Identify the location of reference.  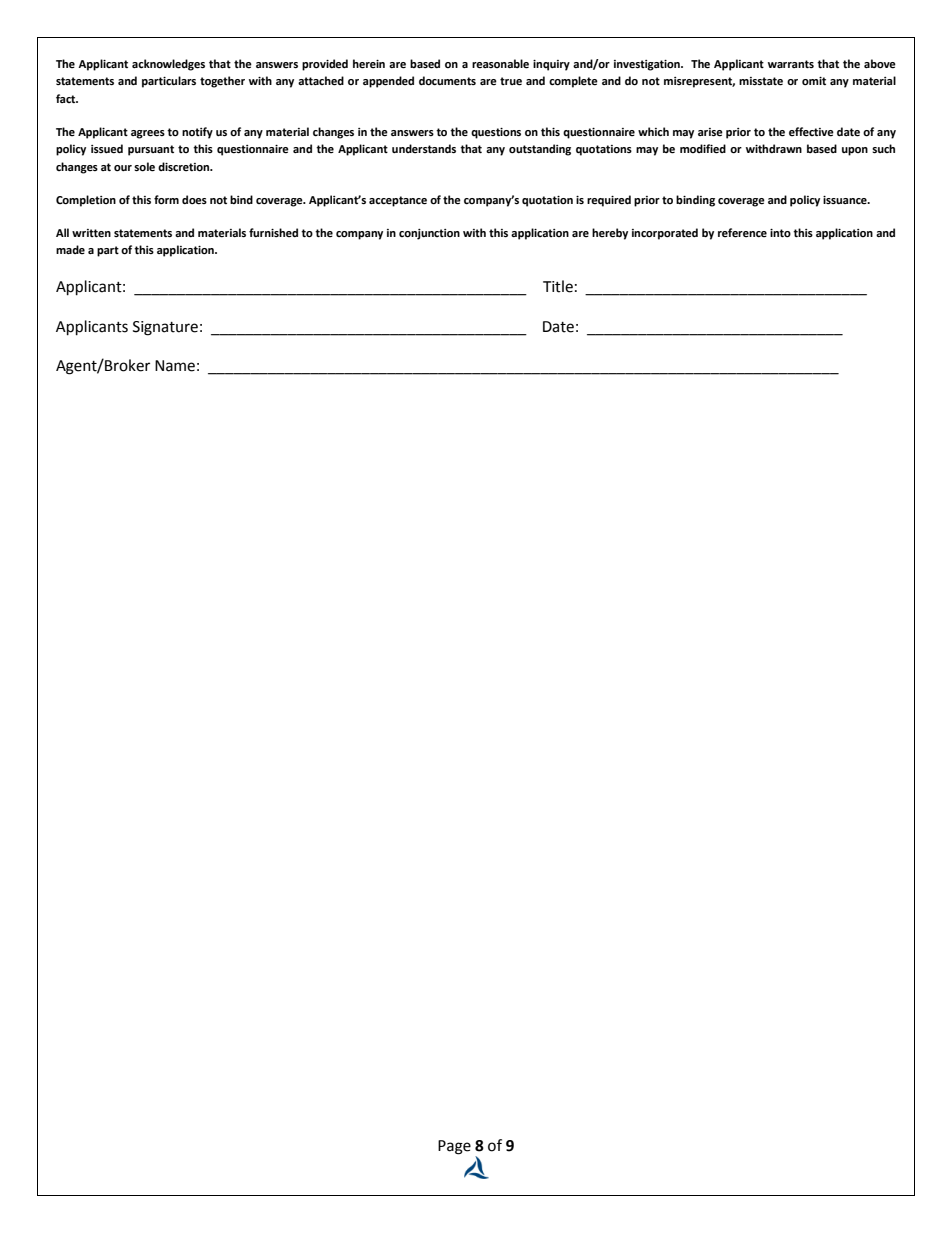
(742, 233).
